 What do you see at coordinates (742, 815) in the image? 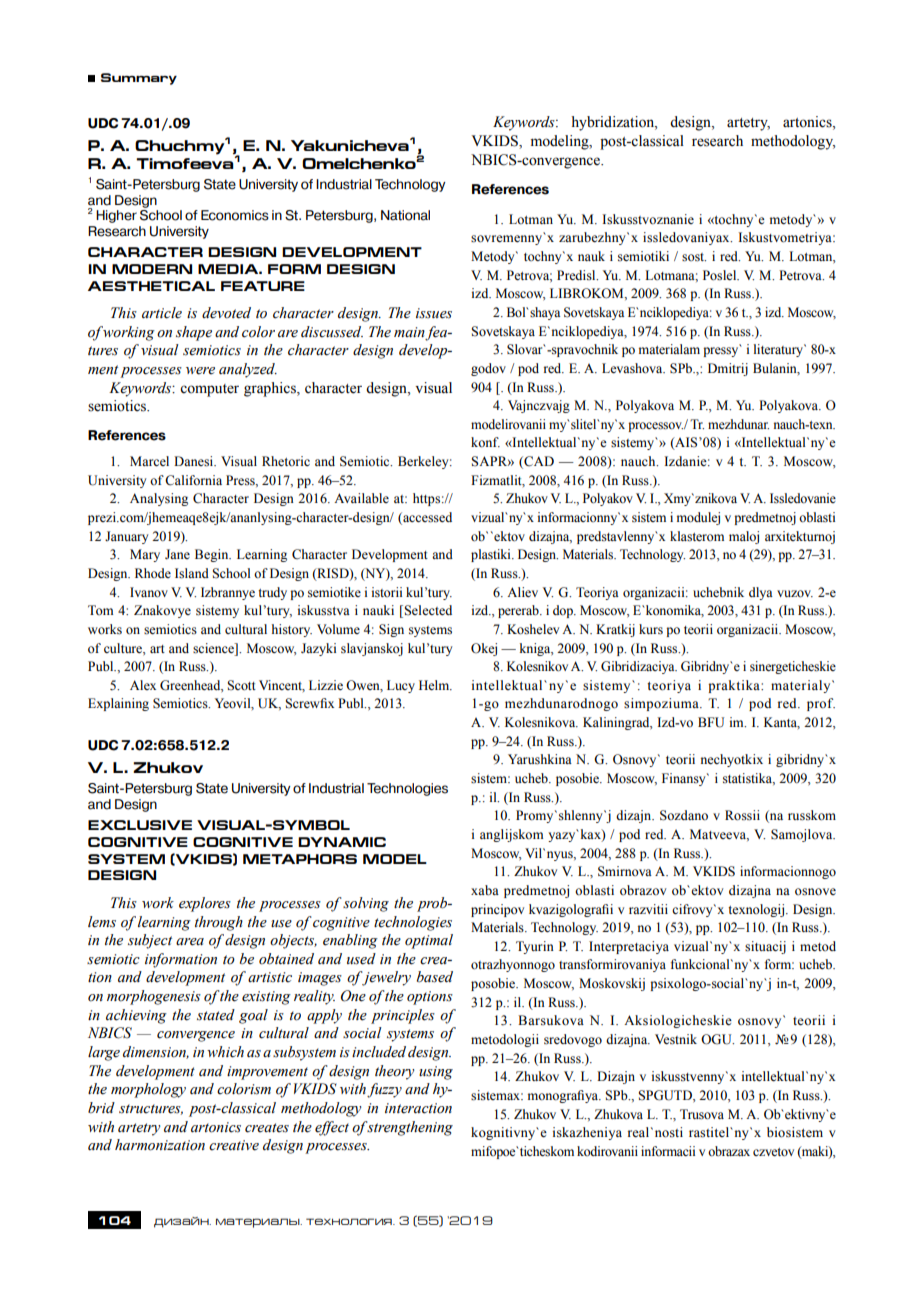
I see `Rossii` at bounding box center [742, 815].
